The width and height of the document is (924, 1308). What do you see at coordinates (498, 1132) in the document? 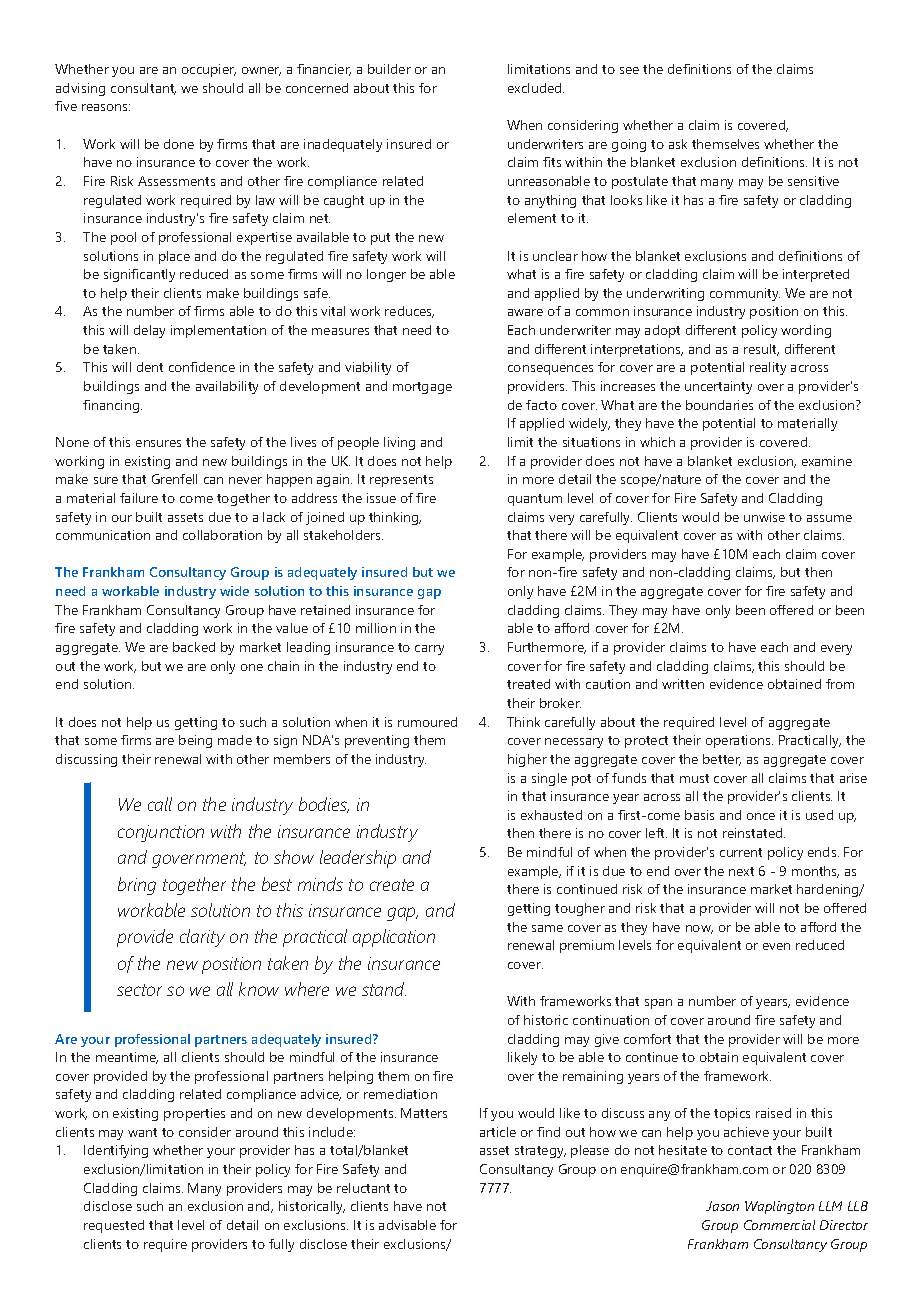
I see `article` at bounding box center [498, 1132].
